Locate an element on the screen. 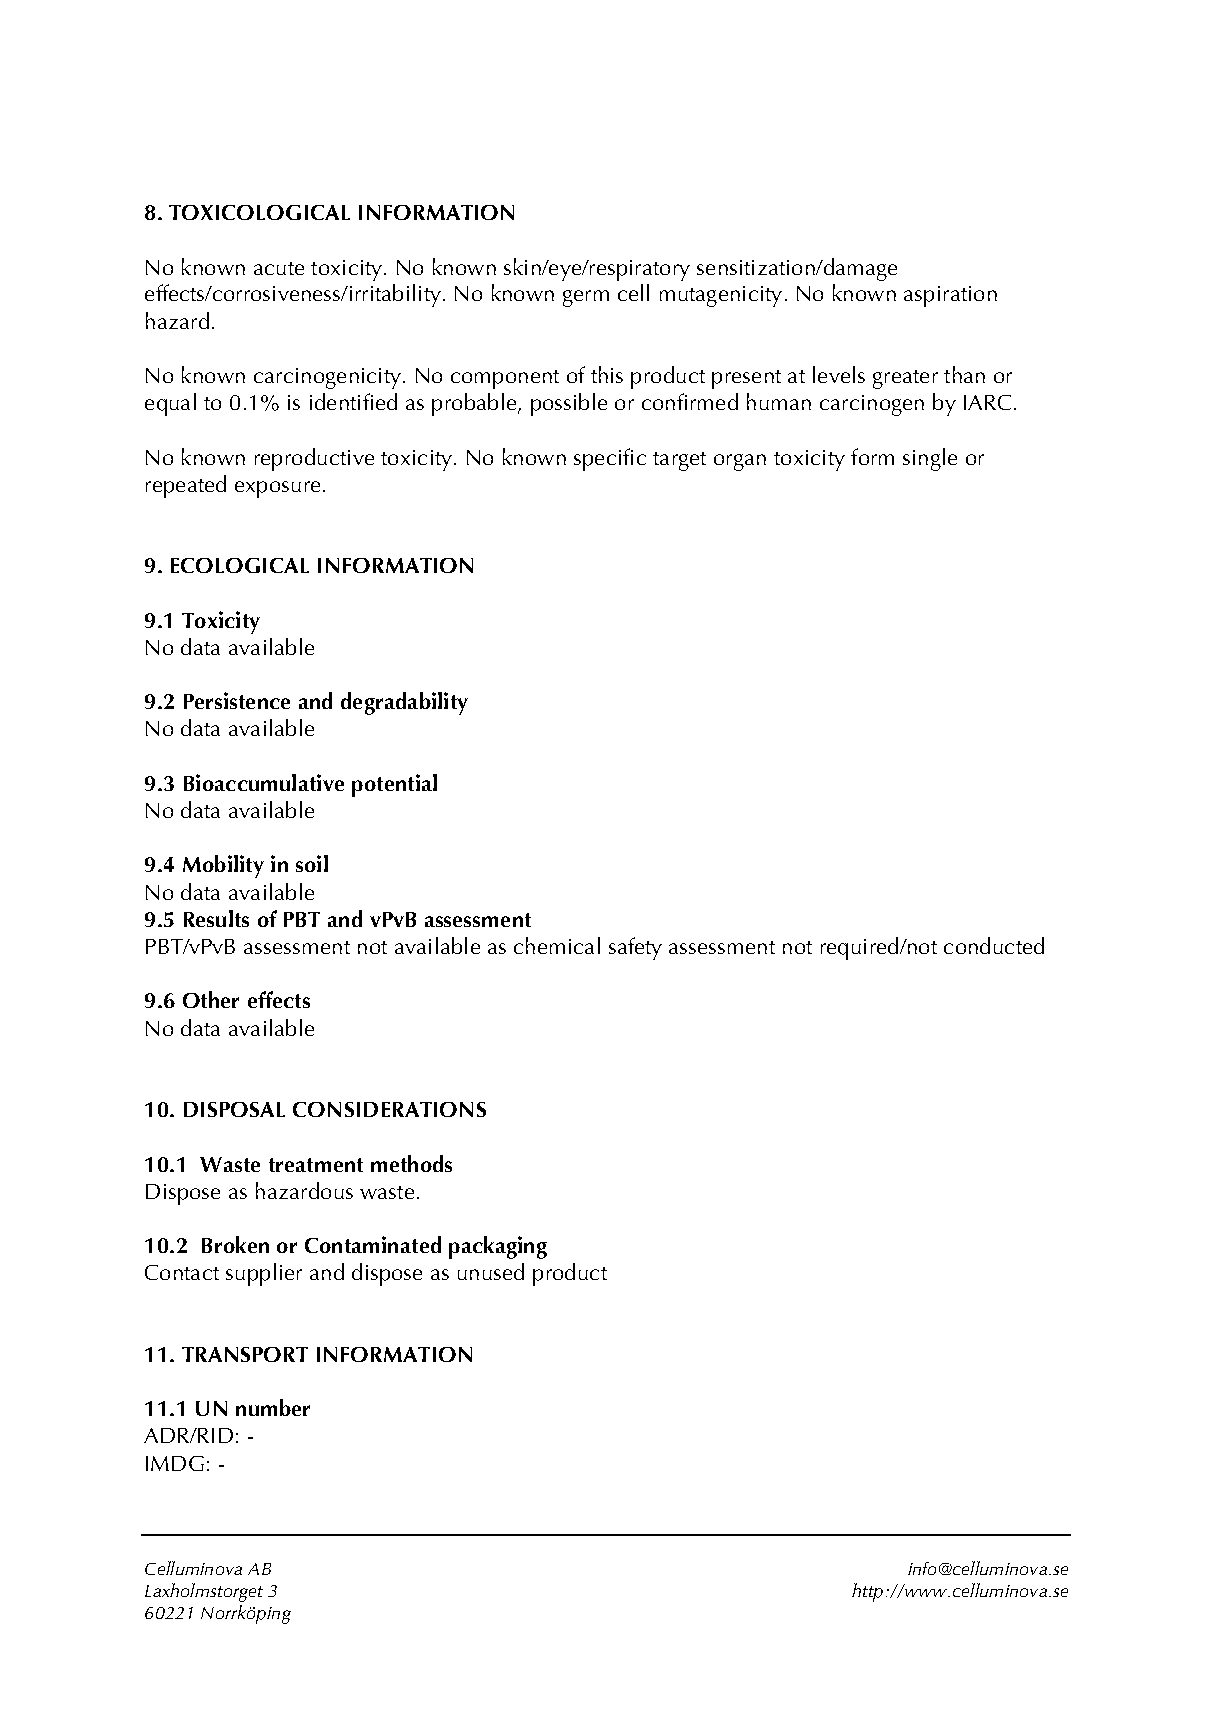 The image size is (1213, 1717). chemical is located at coordinates (557, 945).
